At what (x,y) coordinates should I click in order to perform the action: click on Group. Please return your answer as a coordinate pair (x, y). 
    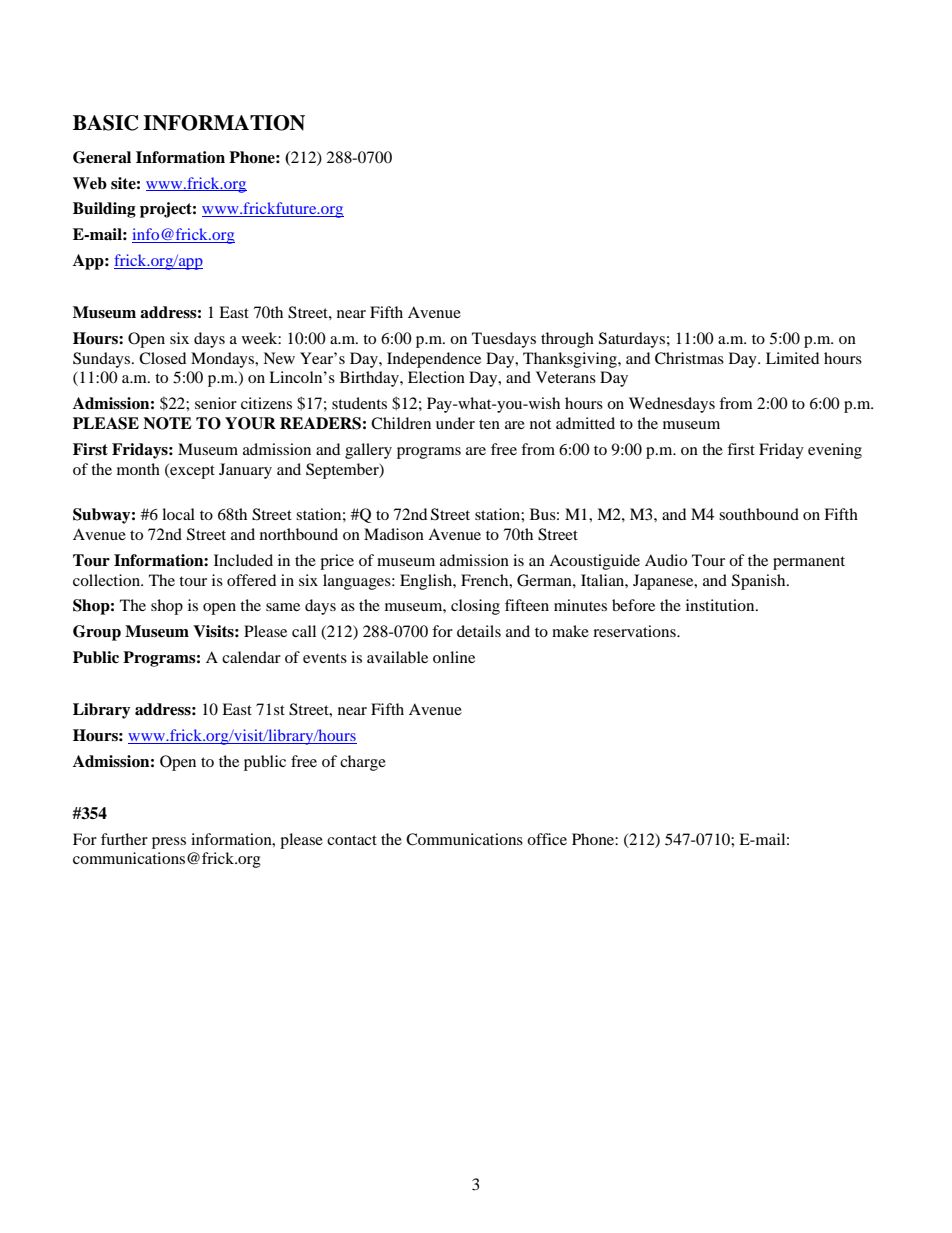
    Looking at the image, I should click on (97, 633).
